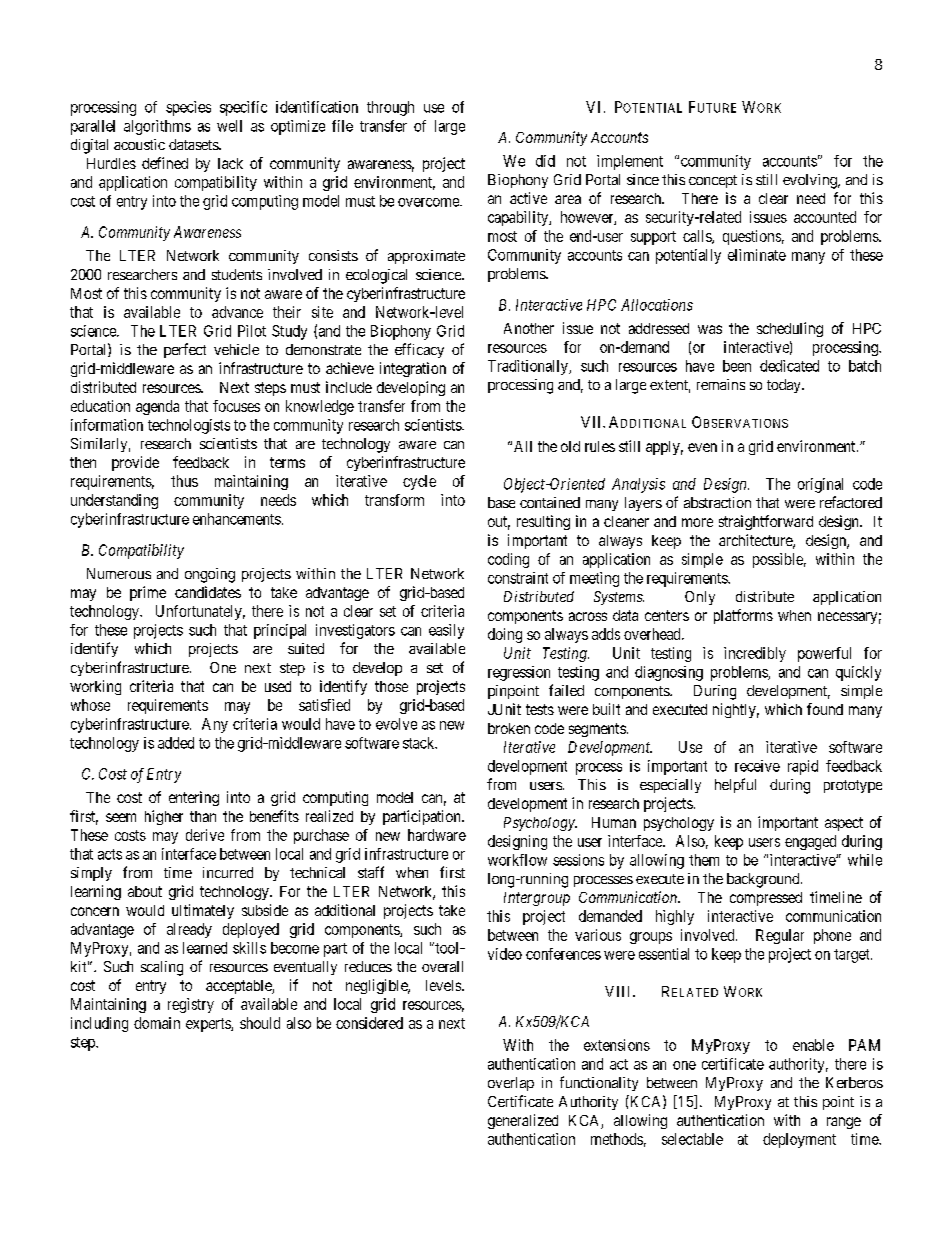  Describe the element at coordinates (185, 350) in the document. I see `perfect` at that location.
